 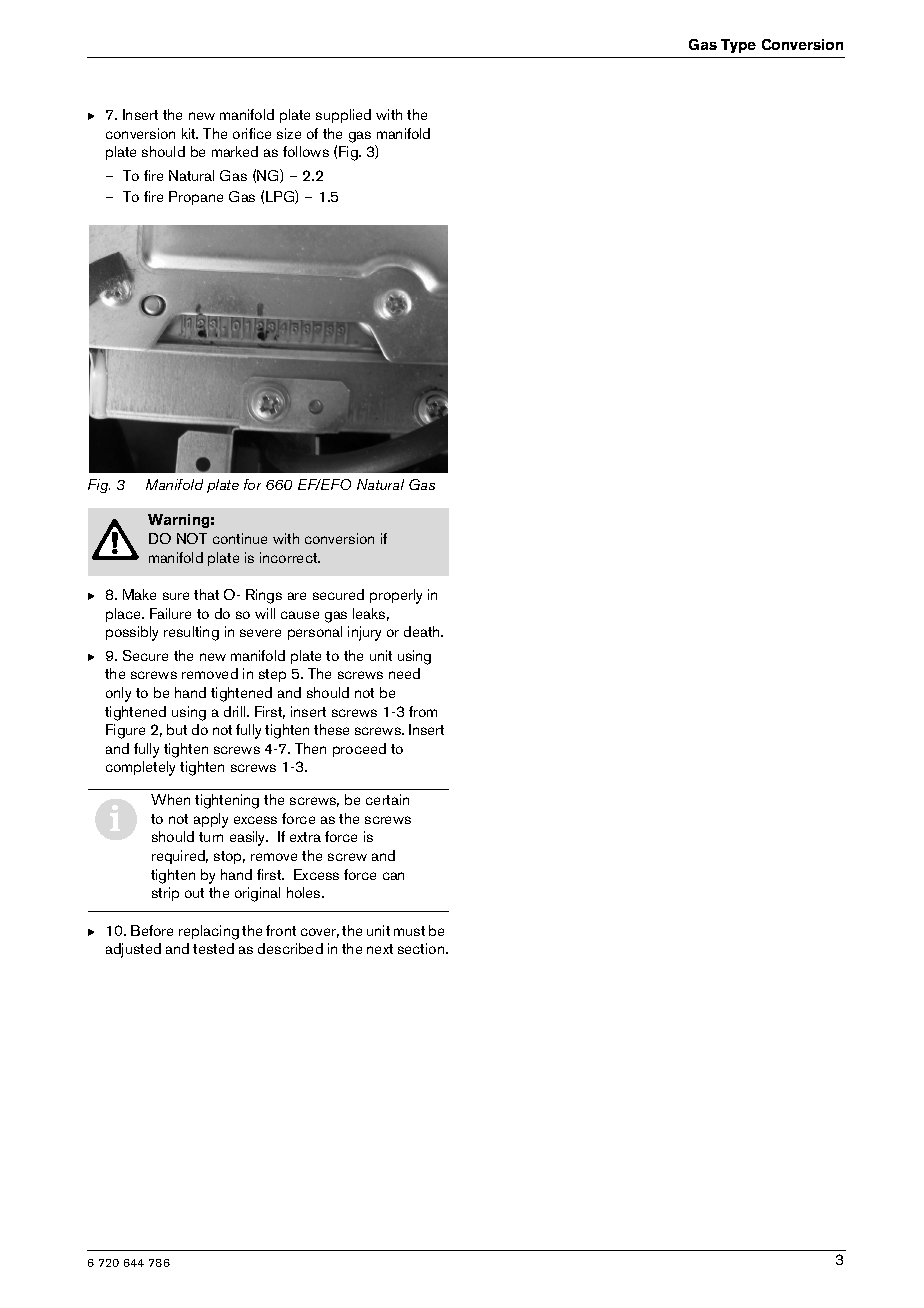 What do you see at coordinates (738, 46) in the screenshot?
I see `Type` at bounding box center [738, 46].
